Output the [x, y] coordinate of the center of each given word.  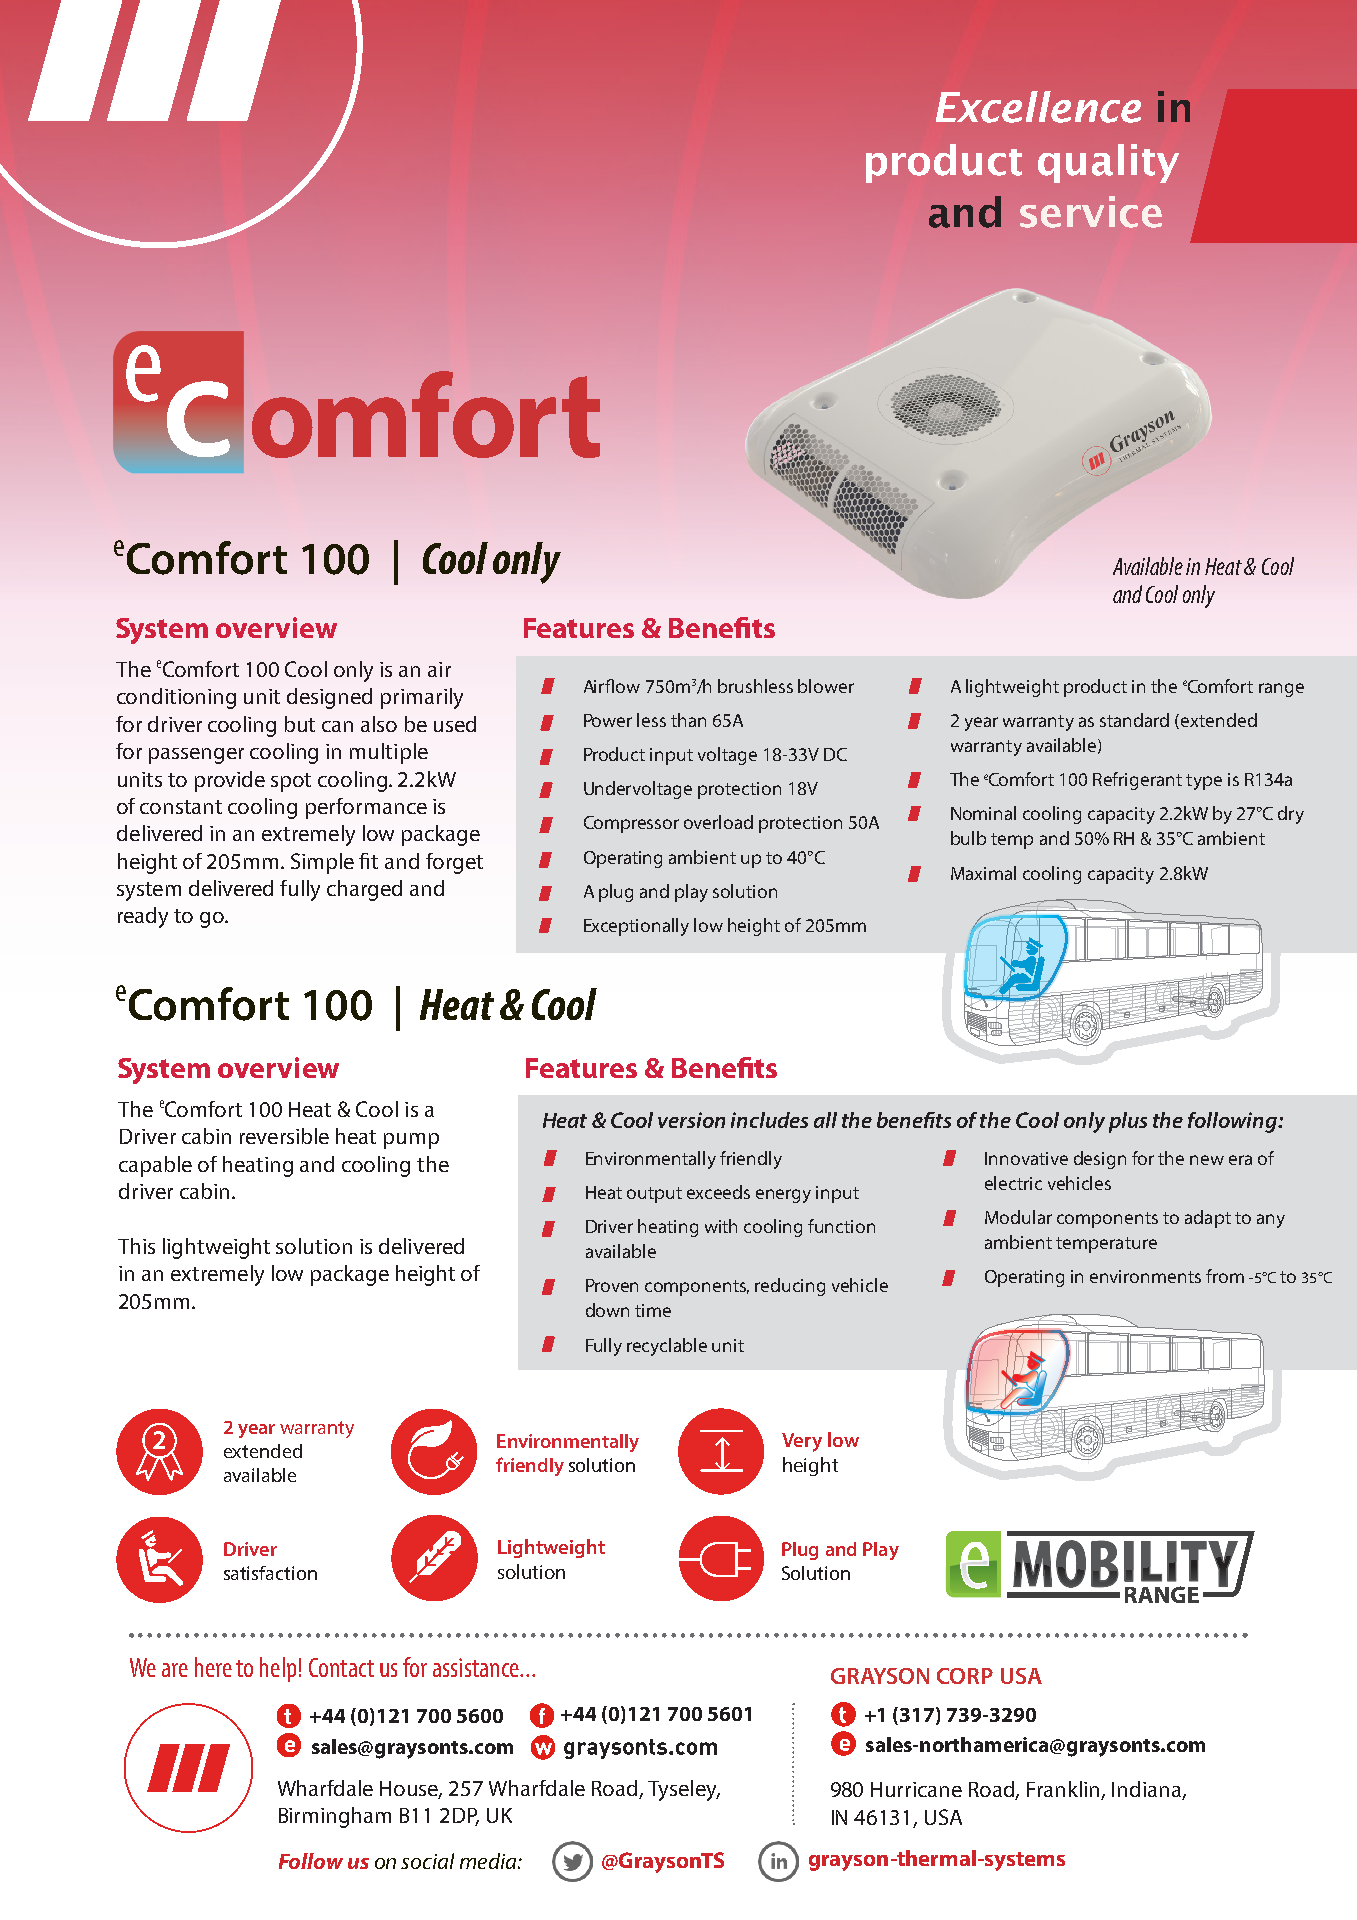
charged [364, 890]
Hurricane [916, 1789]
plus [1128, 1122]
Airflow [612, 686]
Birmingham [335, 1817]
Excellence [1038, 107]
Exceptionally [636, 927]
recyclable [667, 1347]
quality [1108, 163]
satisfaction [270, 1573]
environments [1145, 1276]
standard [1134, 720]
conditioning [176, 698]
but [300, 724]
